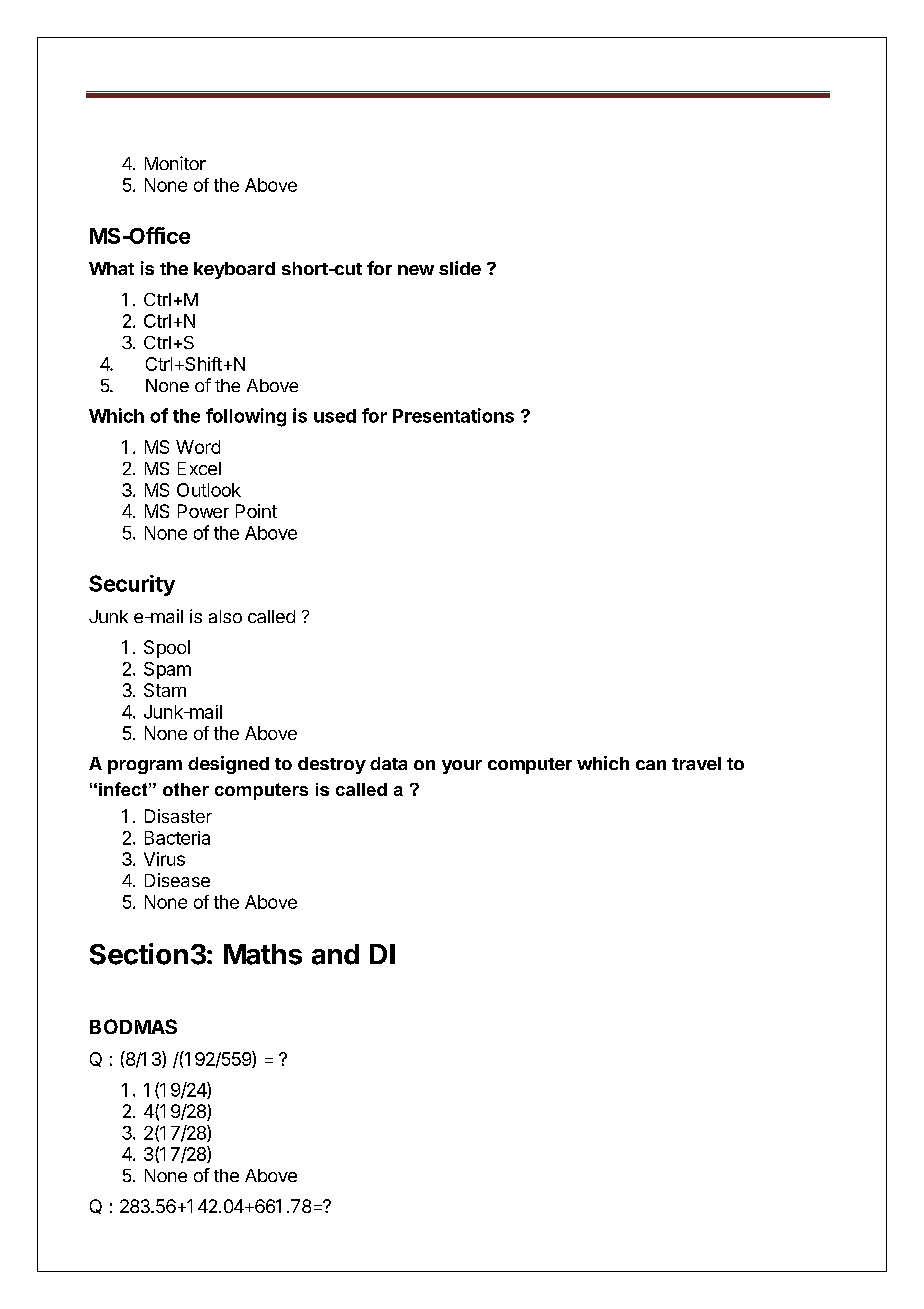 The image size is (924, 1309). I want to click on travel, so click(696, 763).
